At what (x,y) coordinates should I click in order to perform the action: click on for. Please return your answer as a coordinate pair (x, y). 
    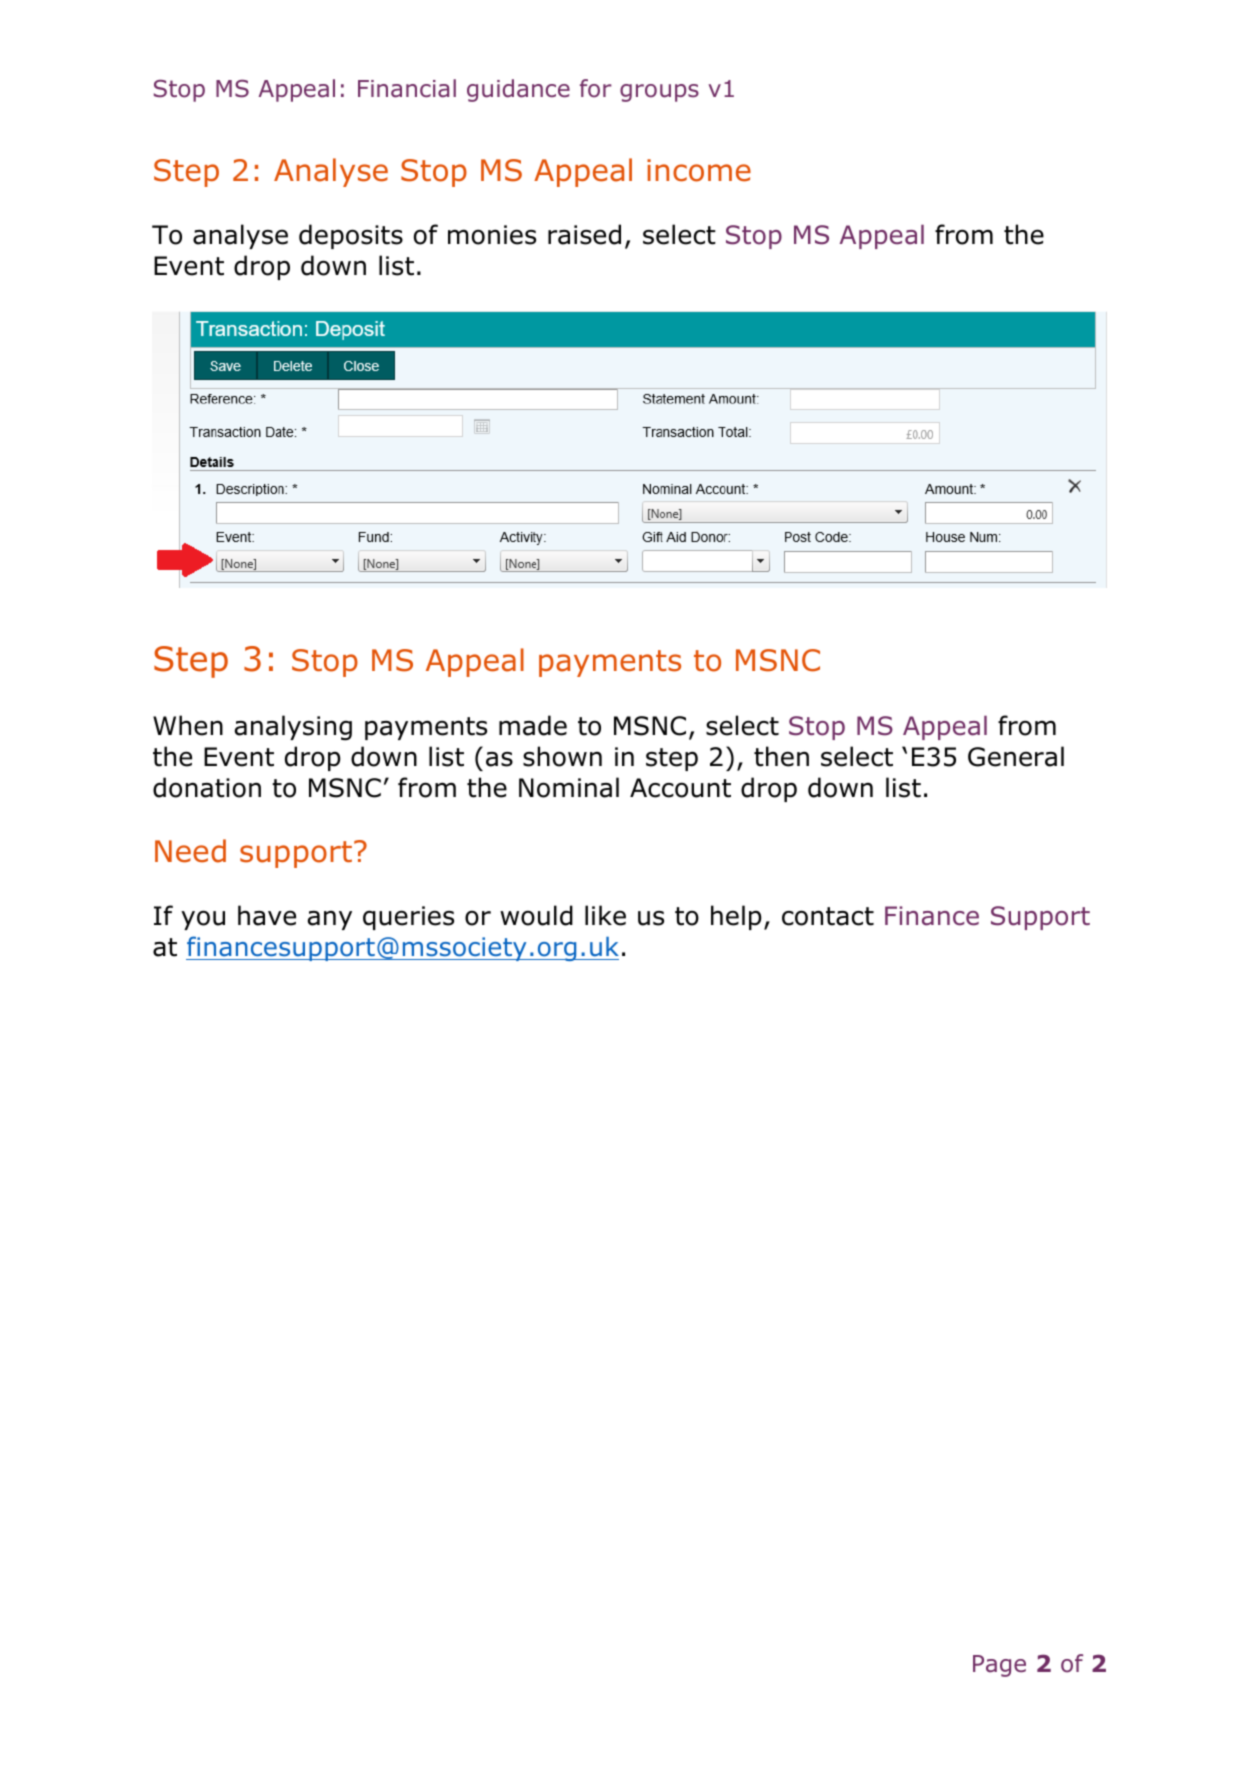
    Looking at the image, I should click on (596, 88).
